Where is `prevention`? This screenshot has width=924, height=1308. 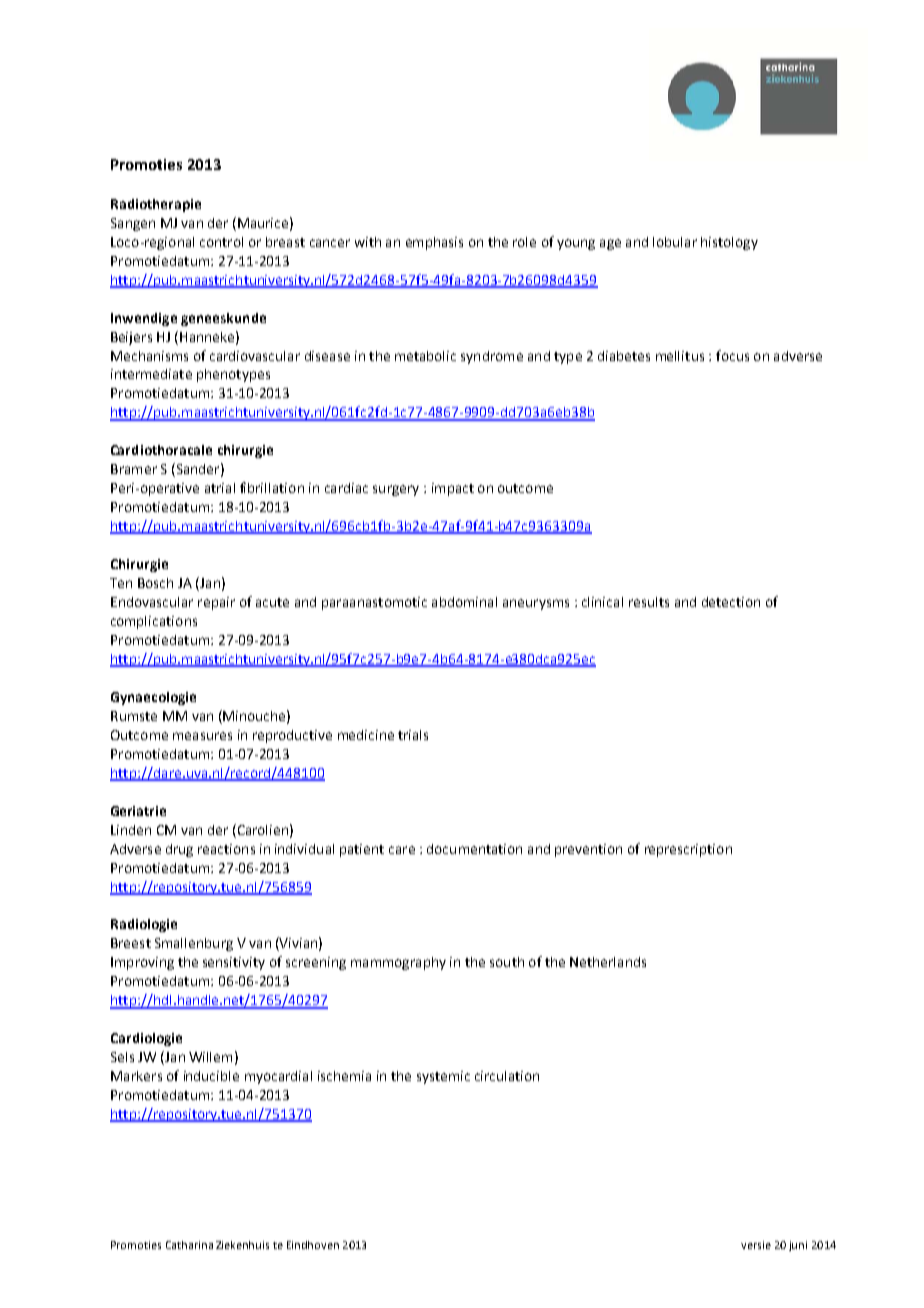 prevention is located at coordinates (588, 850).
